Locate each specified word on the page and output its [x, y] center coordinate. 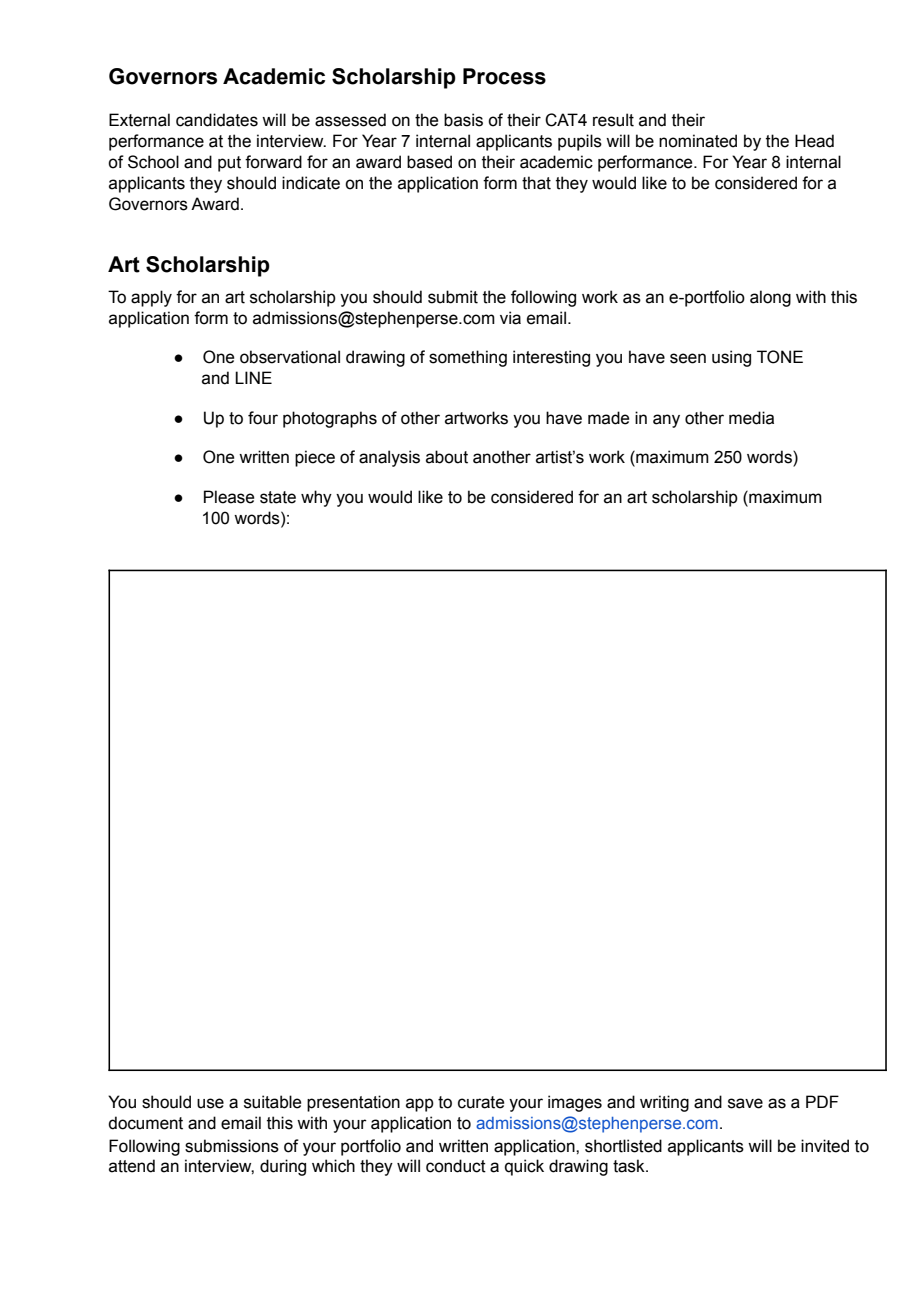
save [745, 1103]
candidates [217, 120]
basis [463, 120]
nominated [698, 141]
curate [481, 1102]
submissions [232, 1146]
